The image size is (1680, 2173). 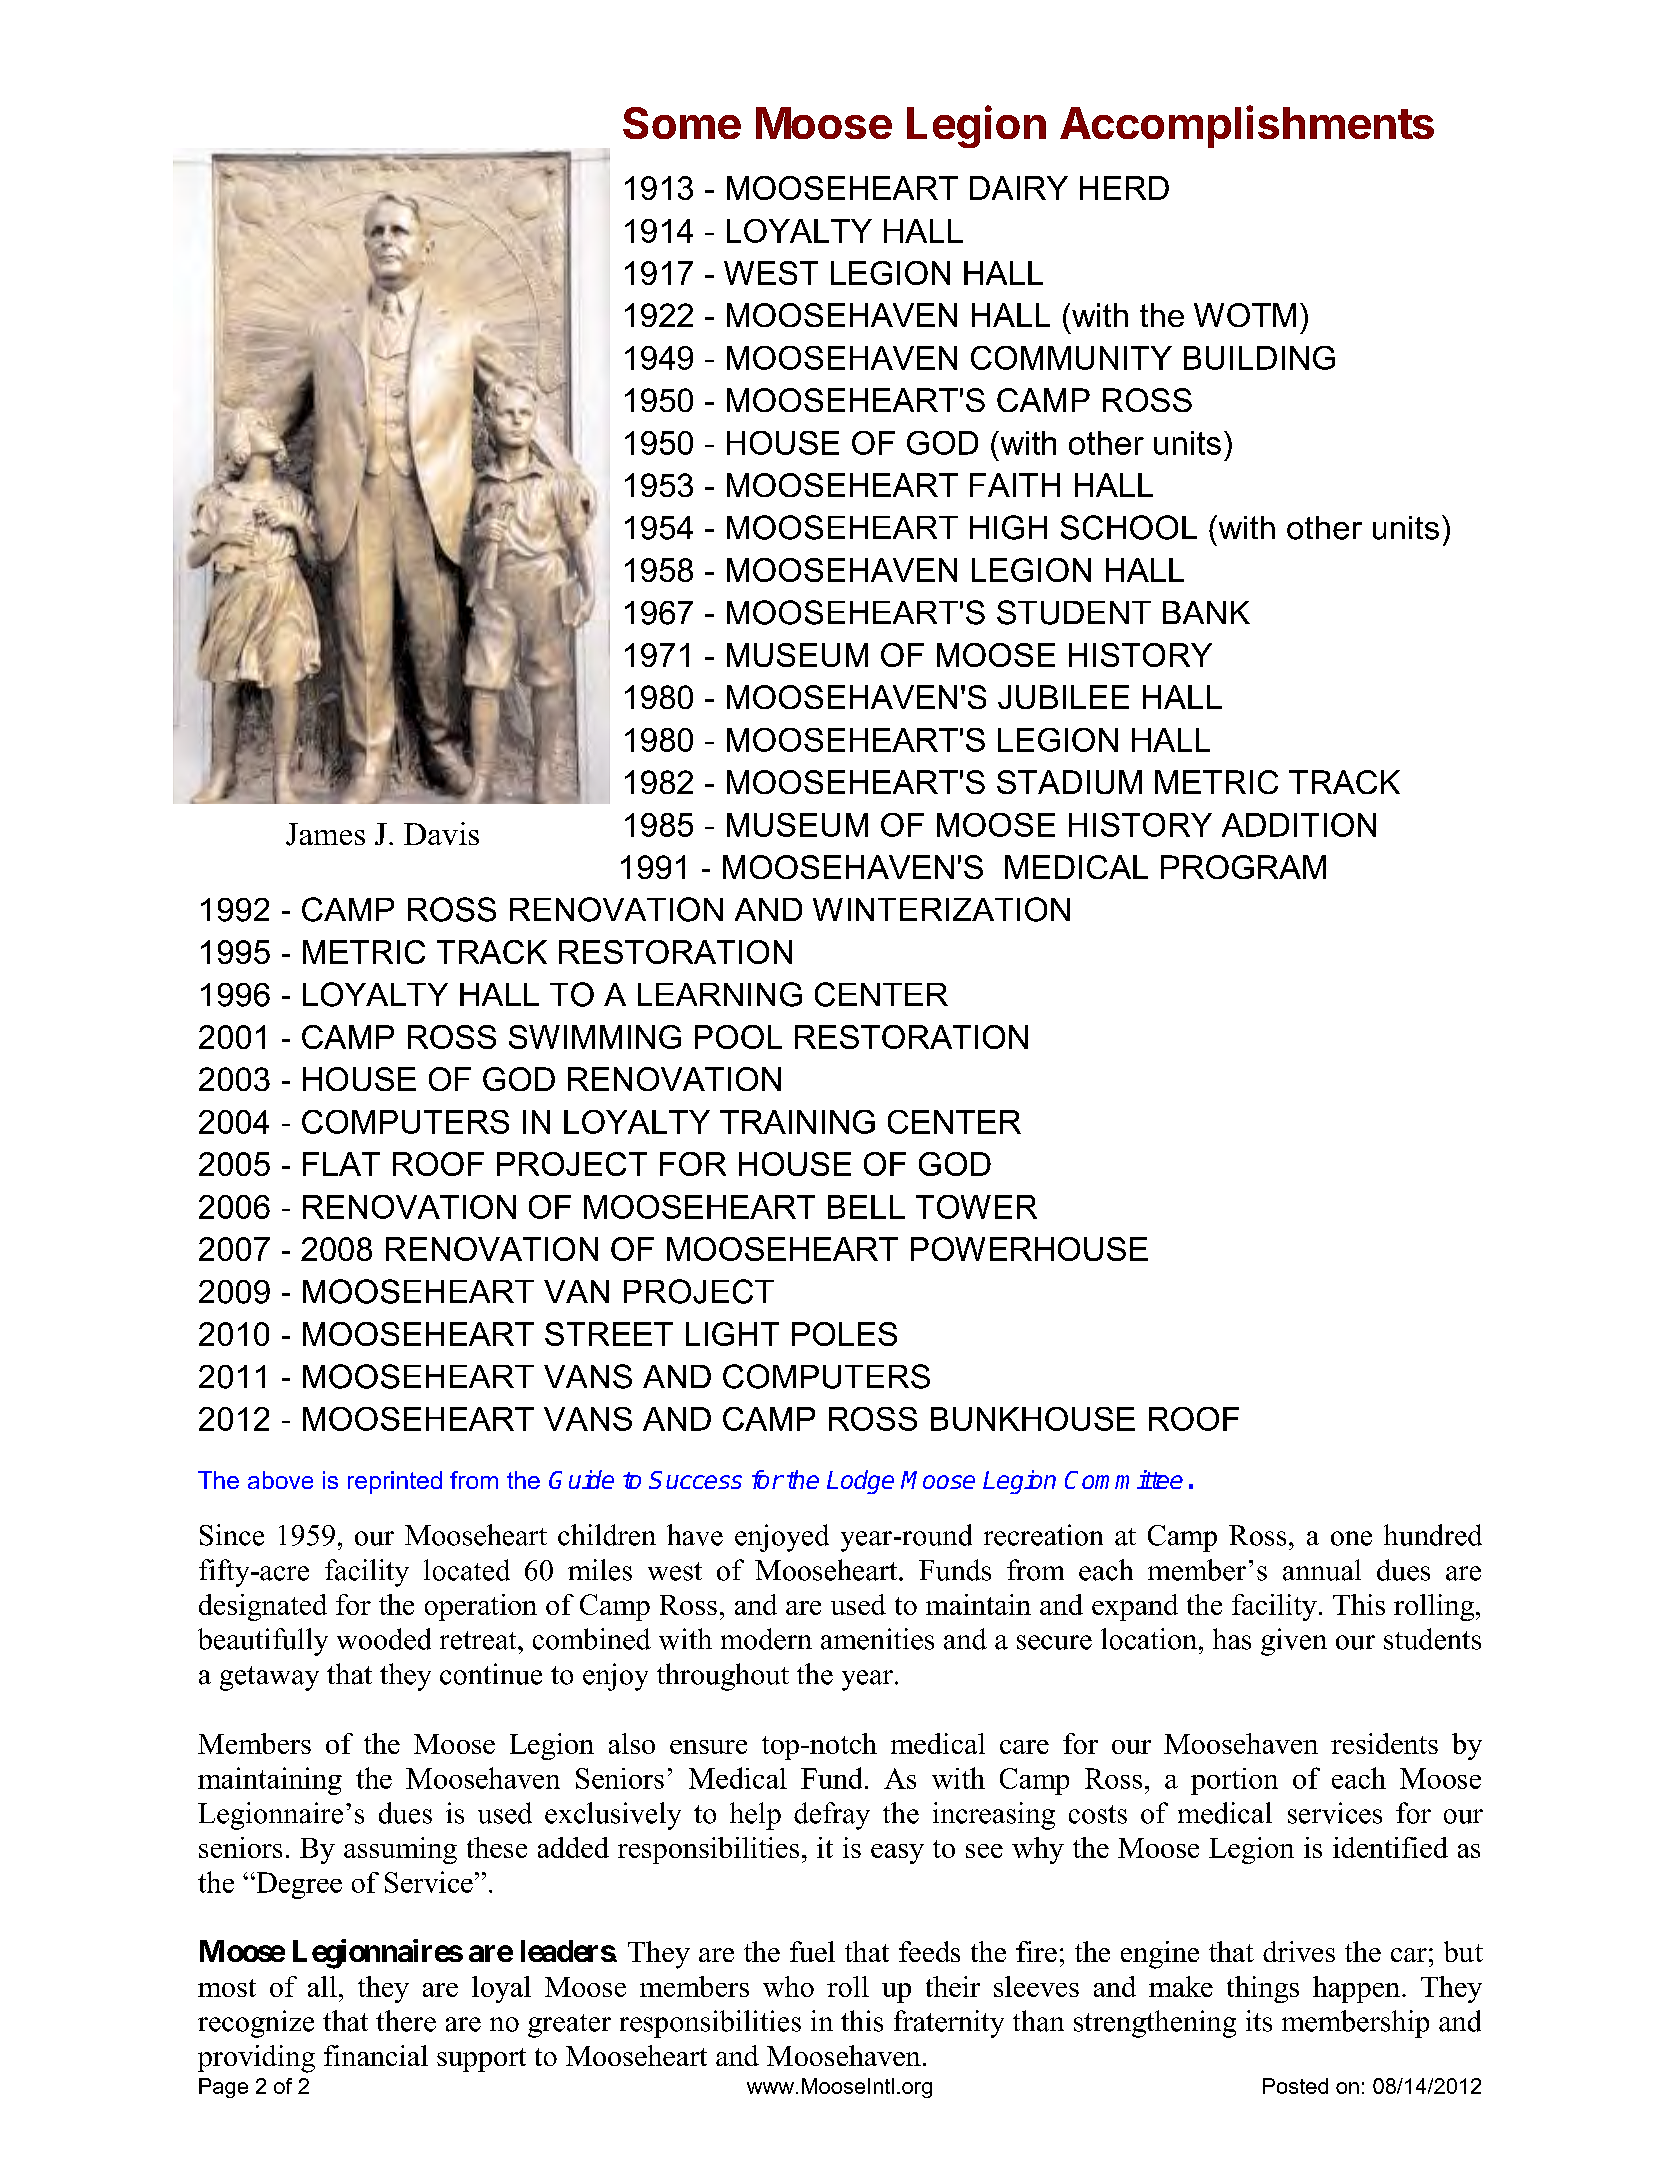 I want to click on Some, so click(x=682, y=123).
